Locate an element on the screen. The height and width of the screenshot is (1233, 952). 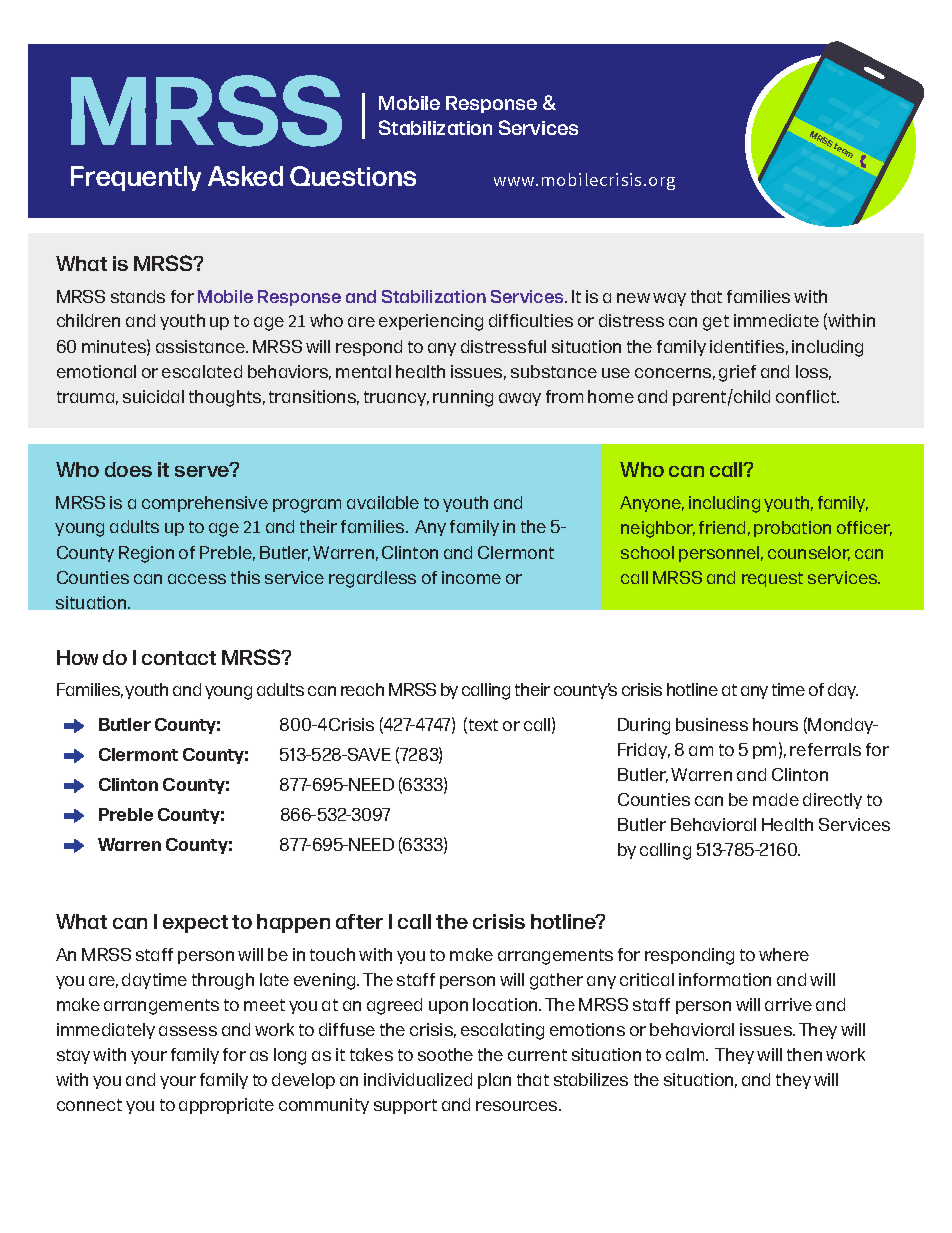
Frequently is located at coordinates (136, 178).
